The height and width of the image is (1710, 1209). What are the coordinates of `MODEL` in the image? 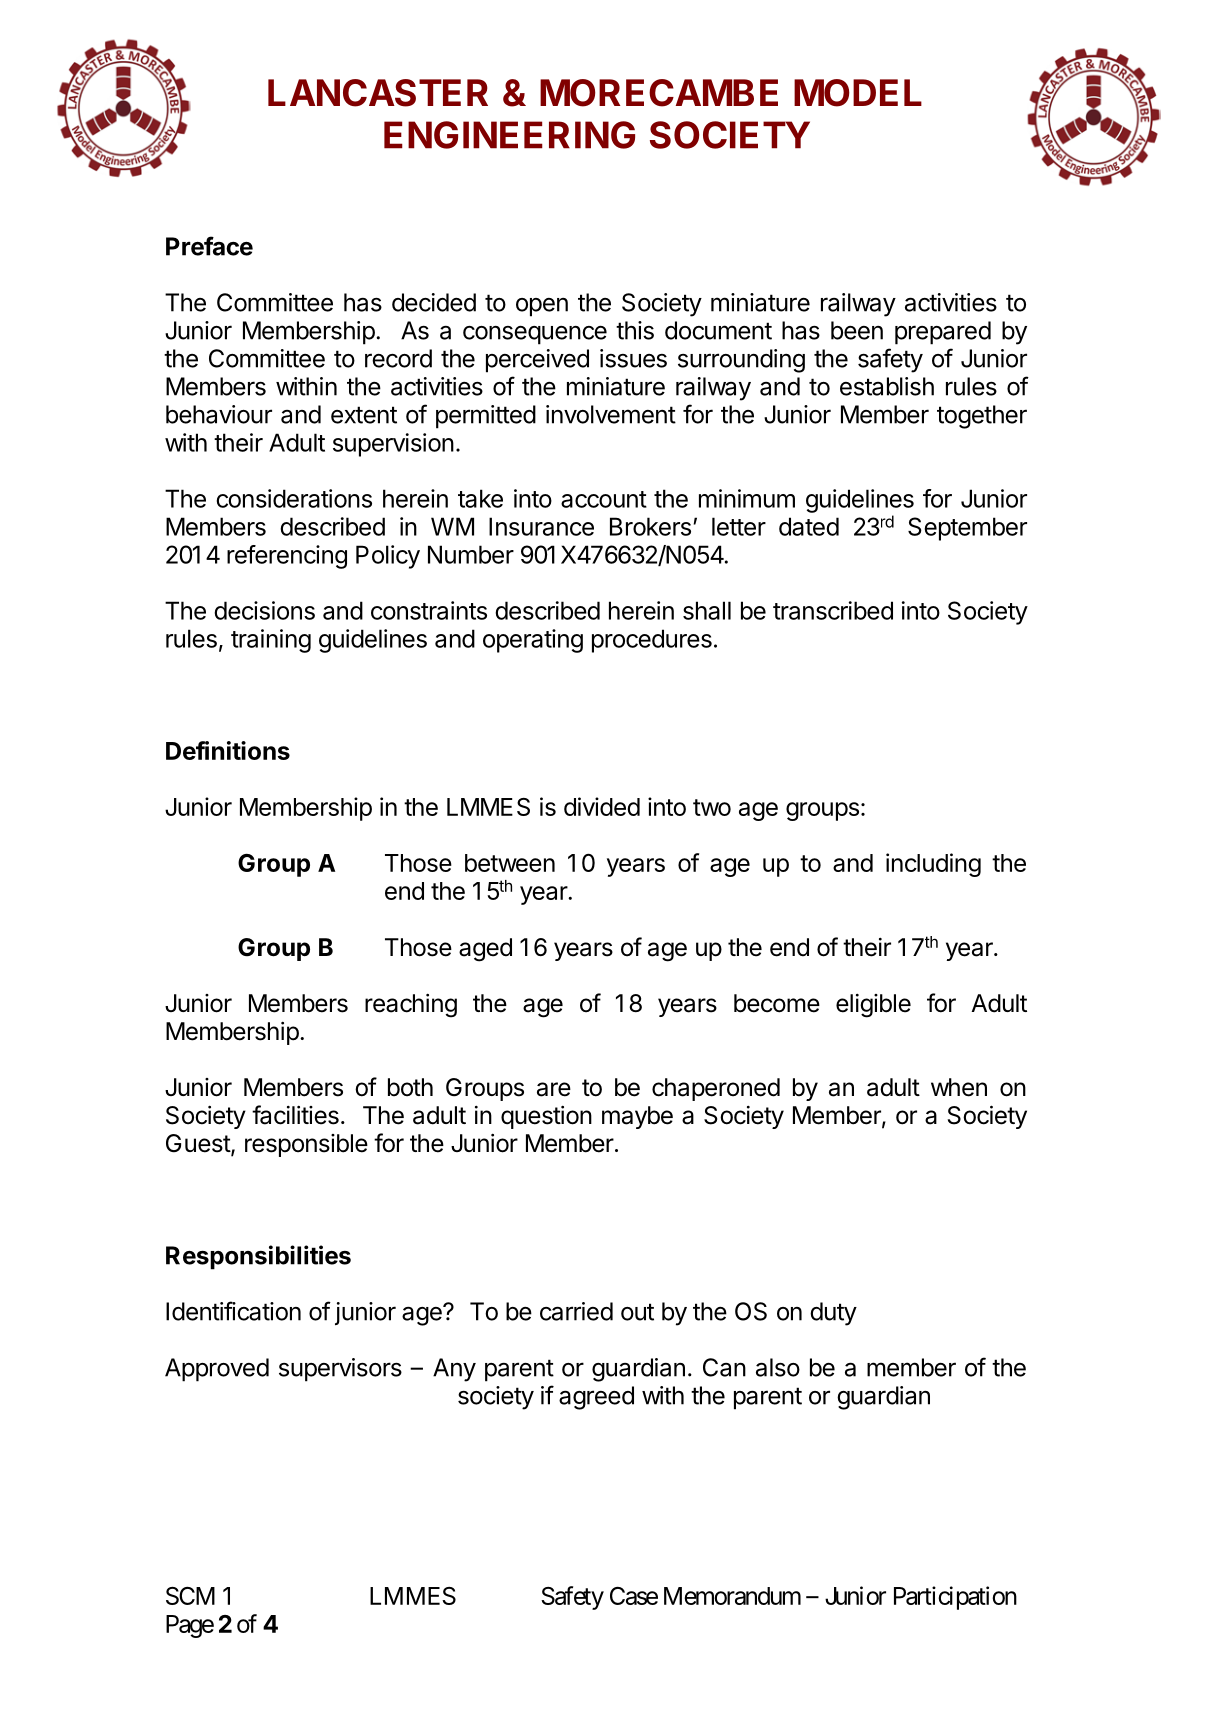 It's located at (858, 93).
